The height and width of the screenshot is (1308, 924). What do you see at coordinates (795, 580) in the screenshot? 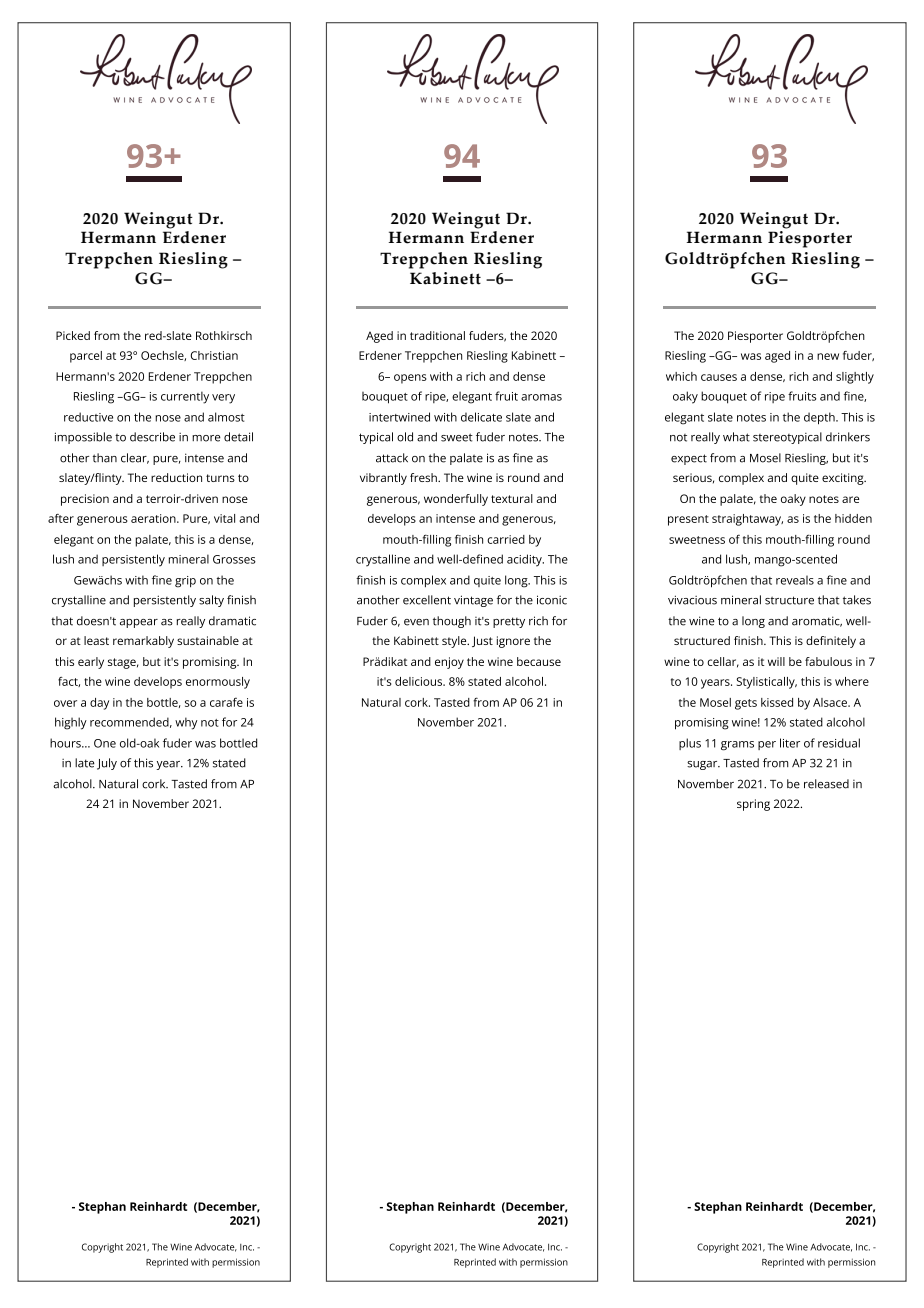
I see `reveals` at bounding box center [795, 580].
